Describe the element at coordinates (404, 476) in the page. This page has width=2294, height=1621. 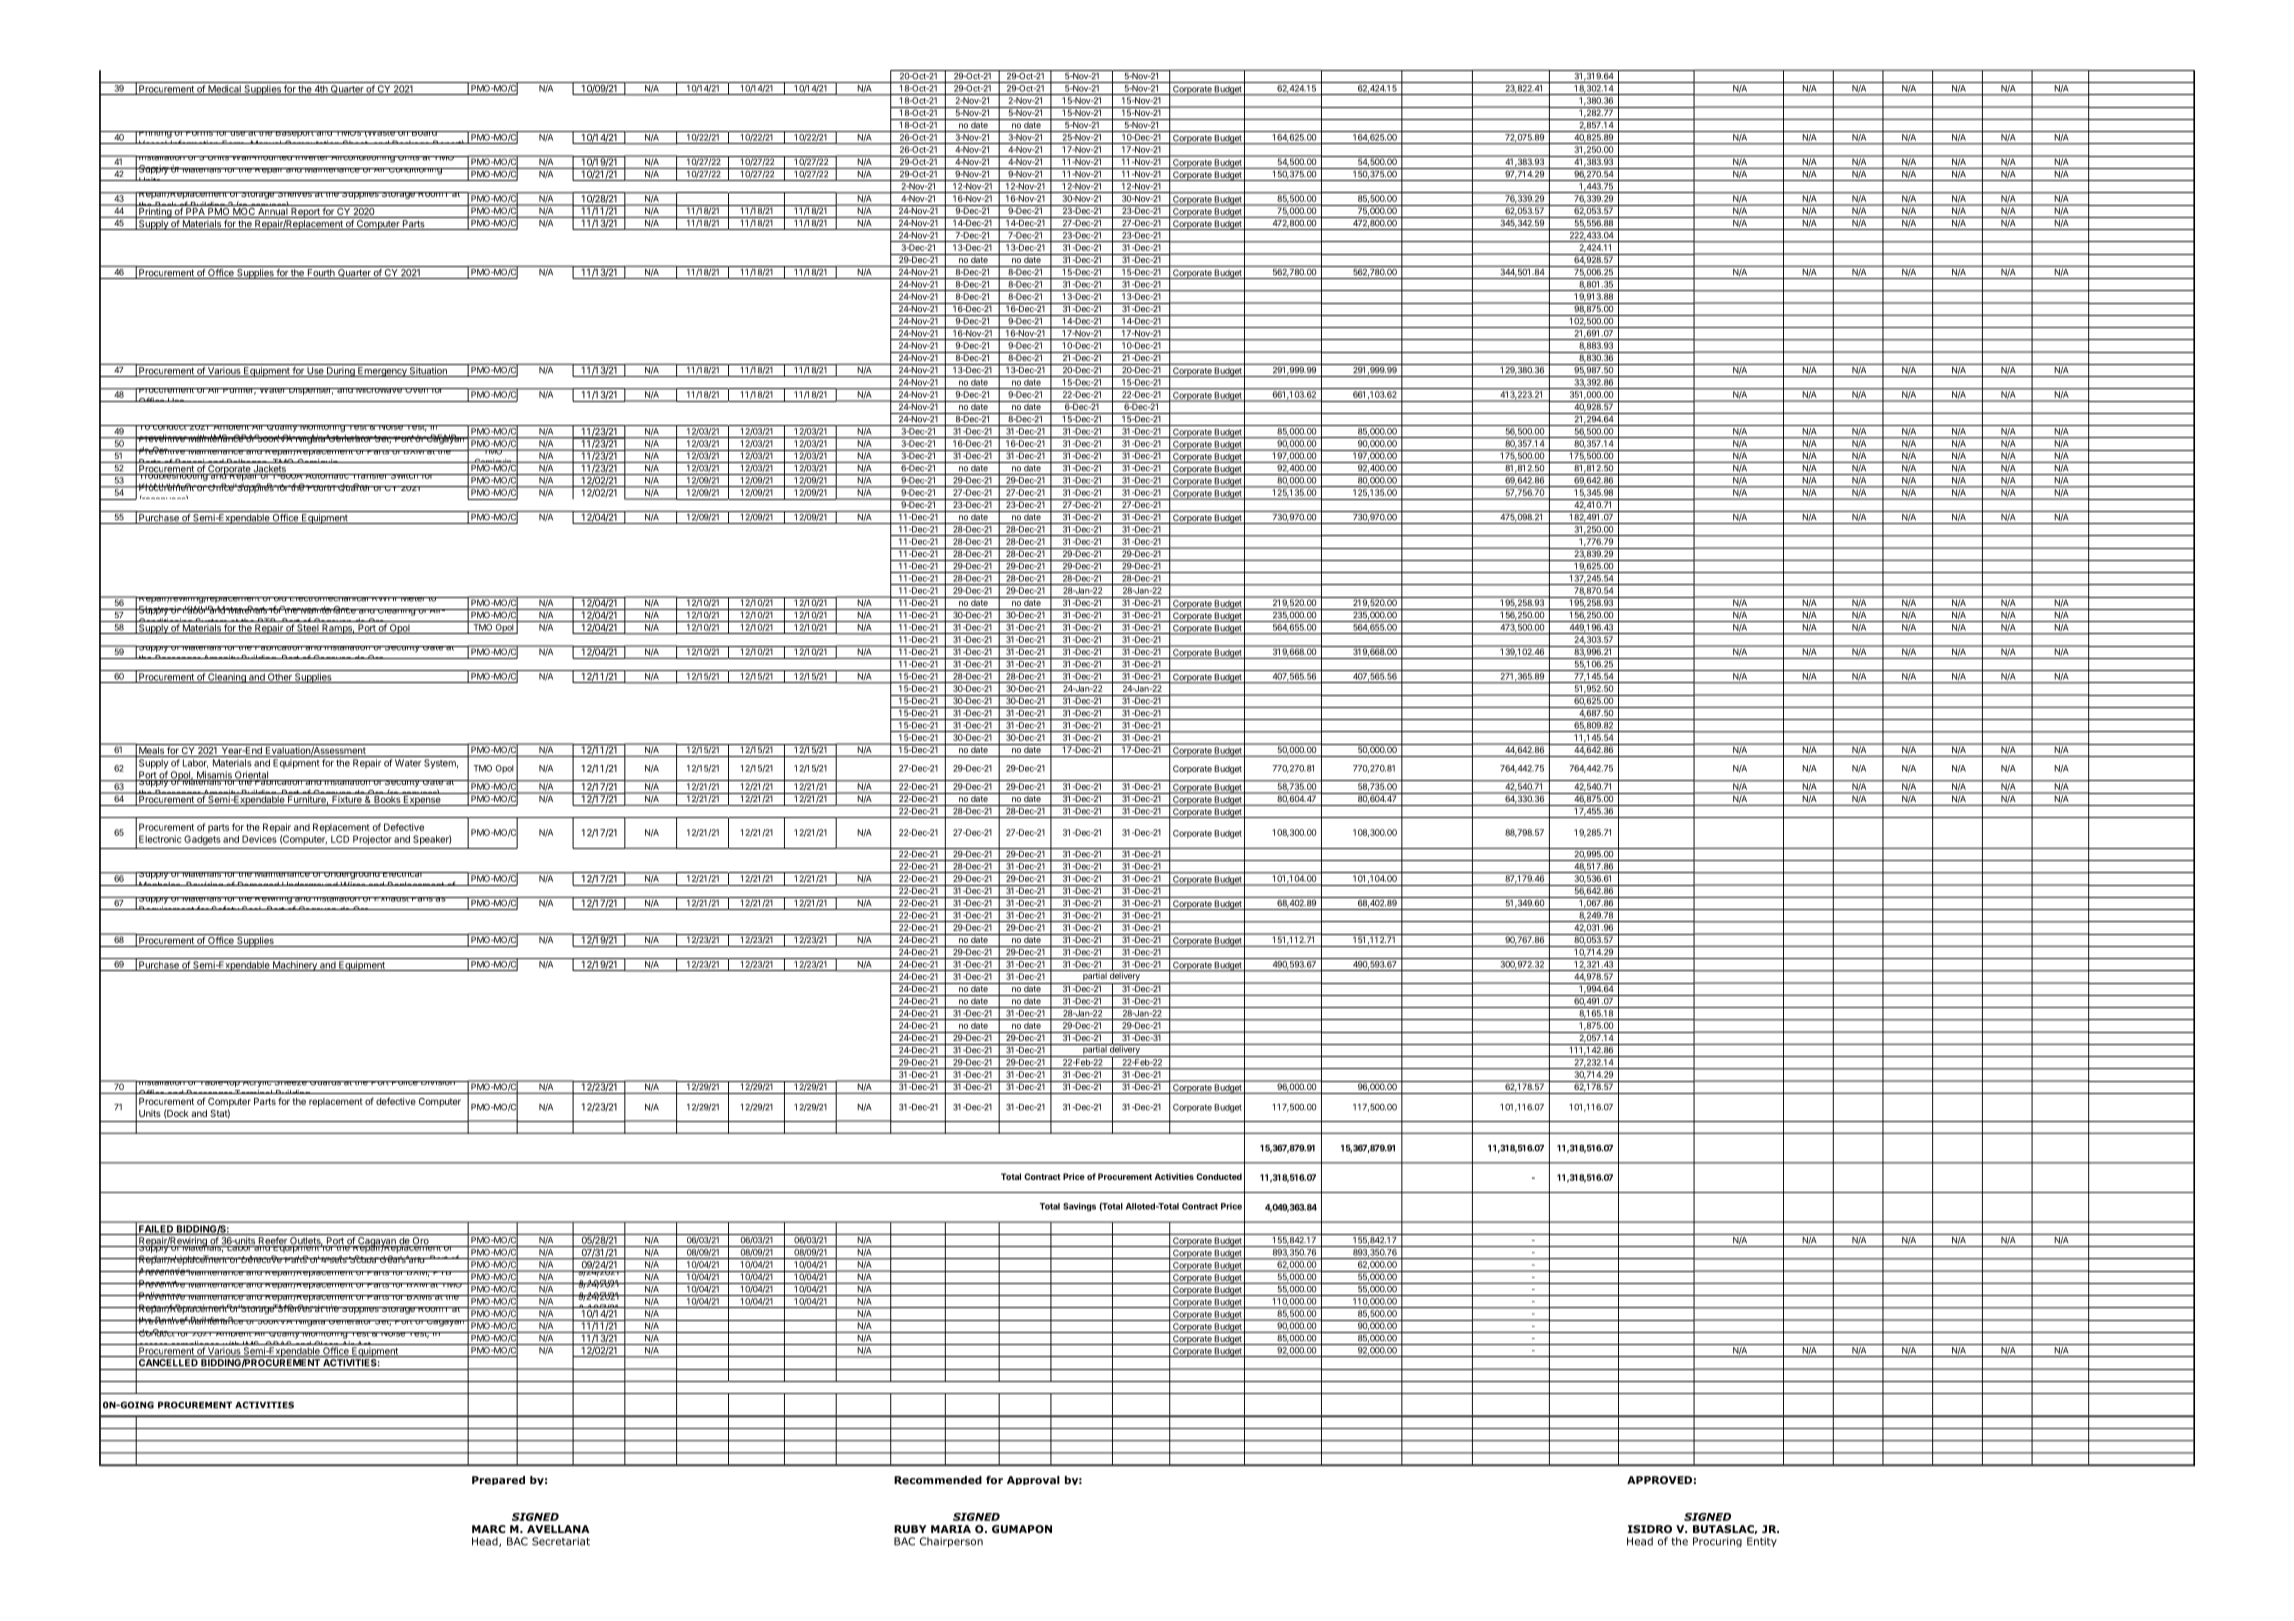
I see `Switch` at that location.
